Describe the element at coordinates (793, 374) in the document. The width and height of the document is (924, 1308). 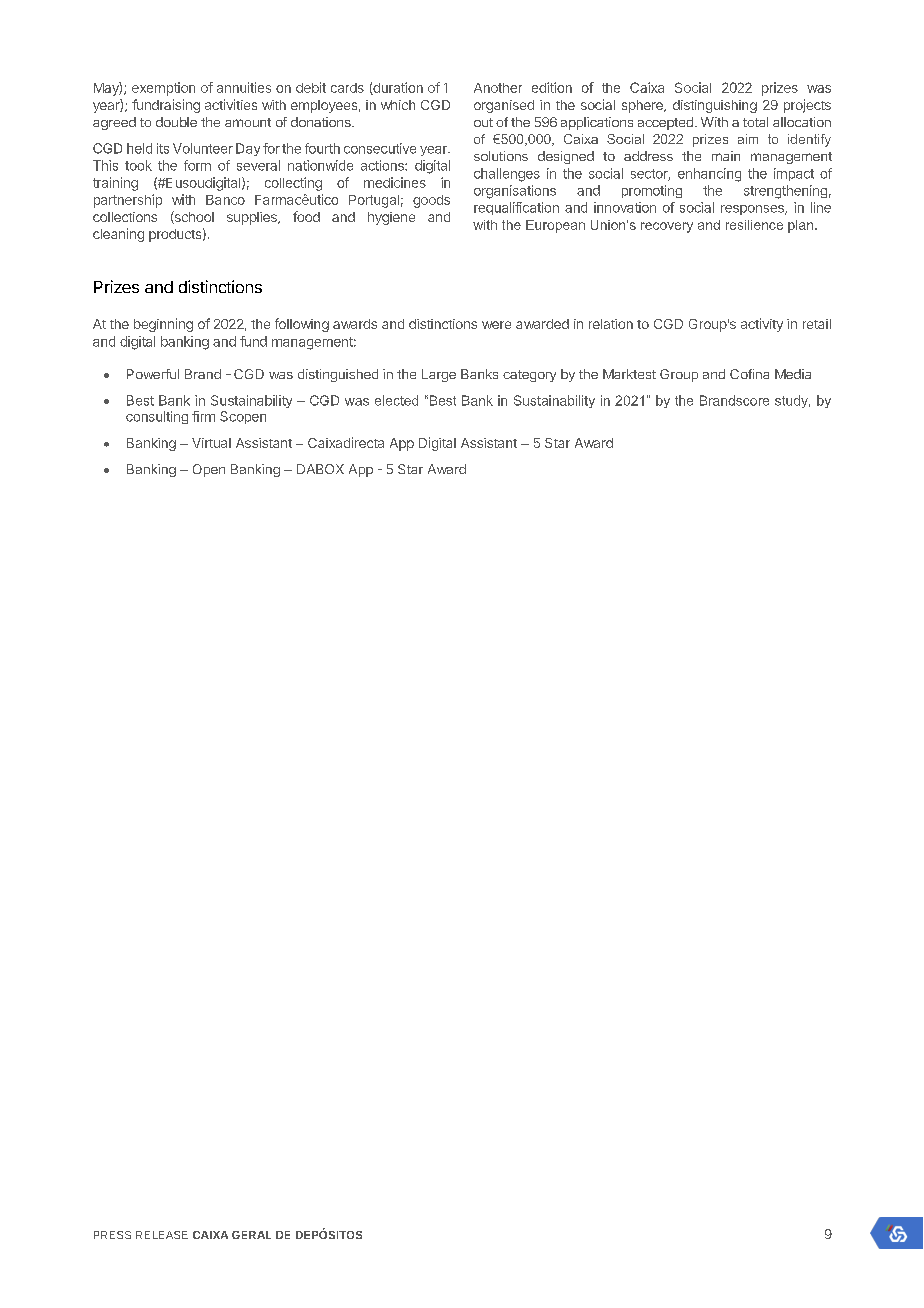
I see `Media` at that location.
